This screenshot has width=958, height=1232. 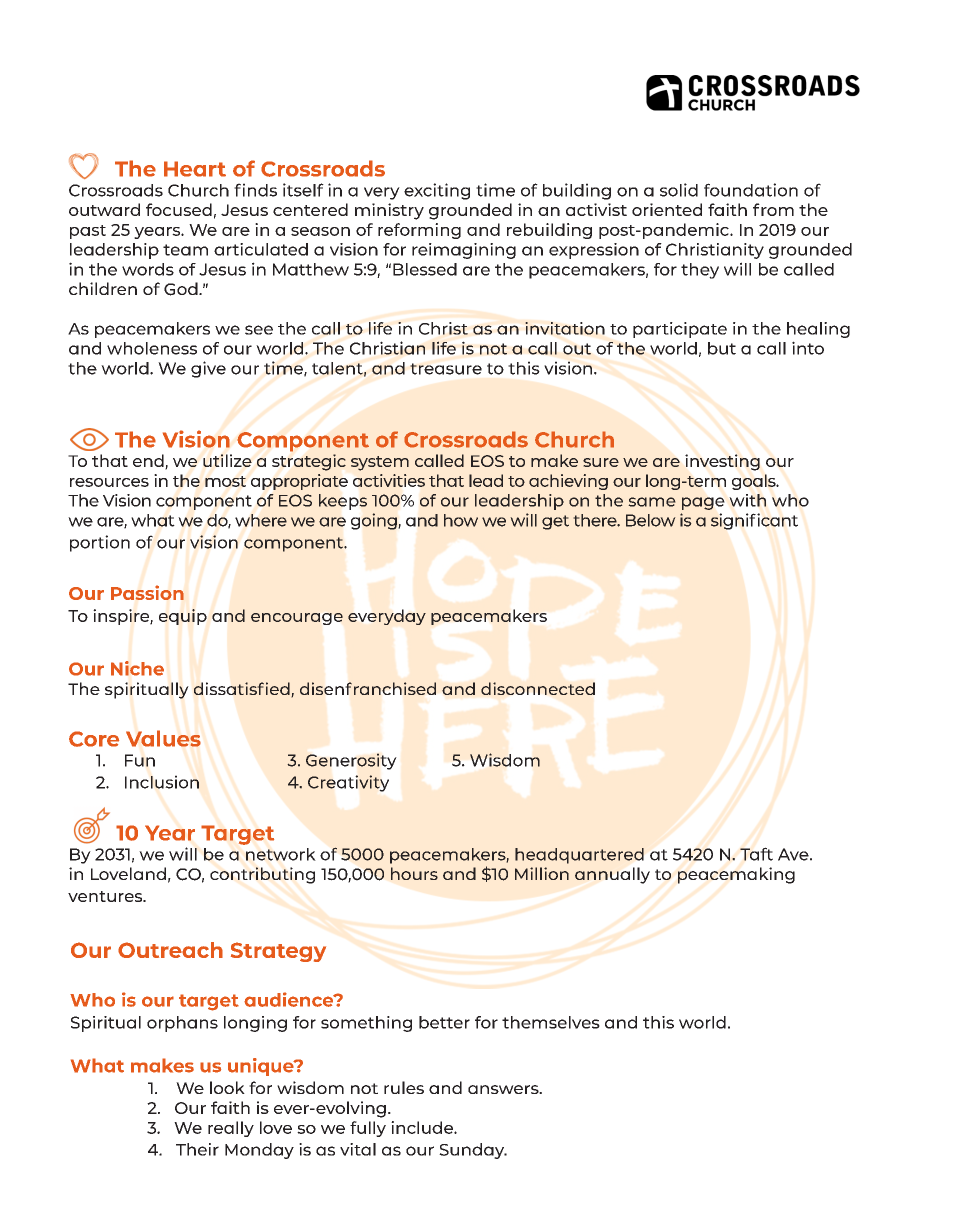 What do you see at coordinates (747, 500) in the screenshot?
I see `with` at bounding box center [747, 500].
